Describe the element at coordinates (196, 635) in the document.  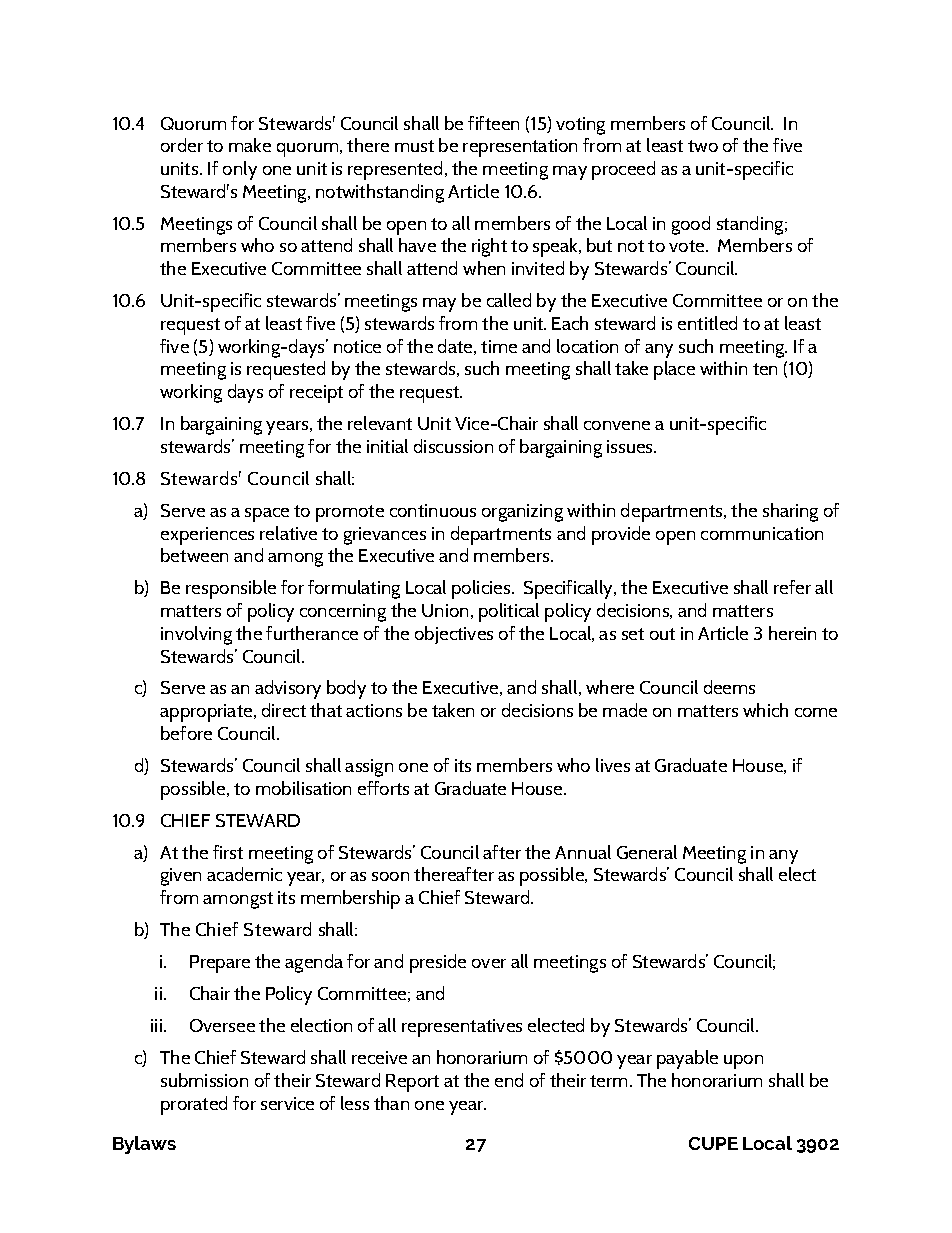
I see `involving` at that location.
